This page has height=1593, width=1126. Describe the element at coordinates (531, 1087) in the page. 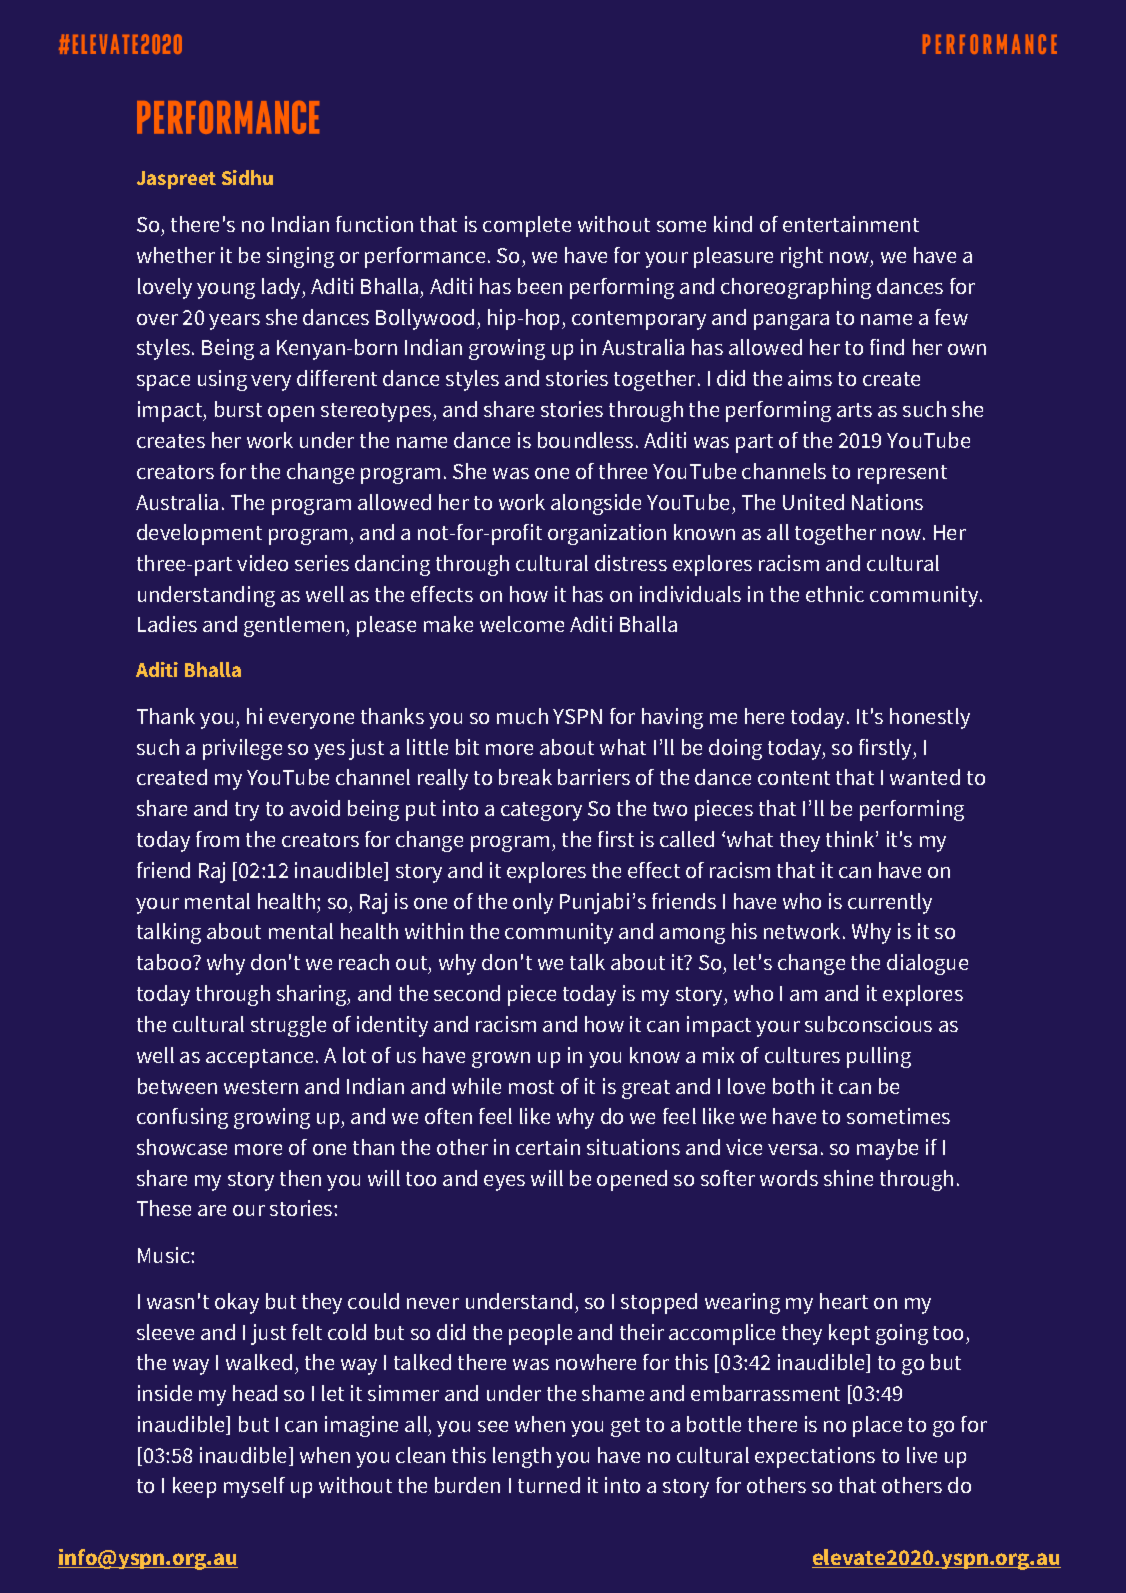

I see `most` at that location.
